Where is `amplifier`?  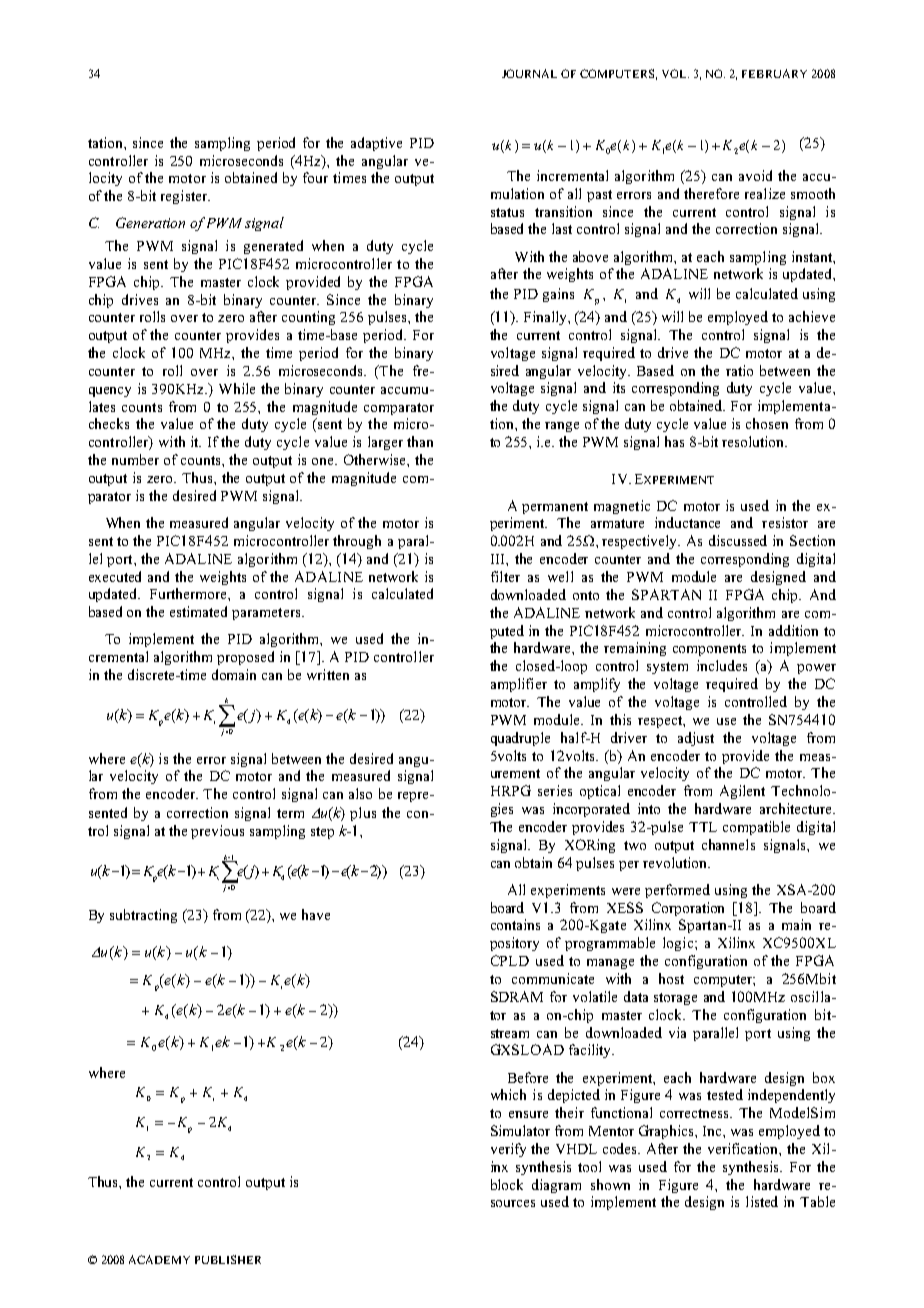
amplifier is located at coordinates (519, 685).
